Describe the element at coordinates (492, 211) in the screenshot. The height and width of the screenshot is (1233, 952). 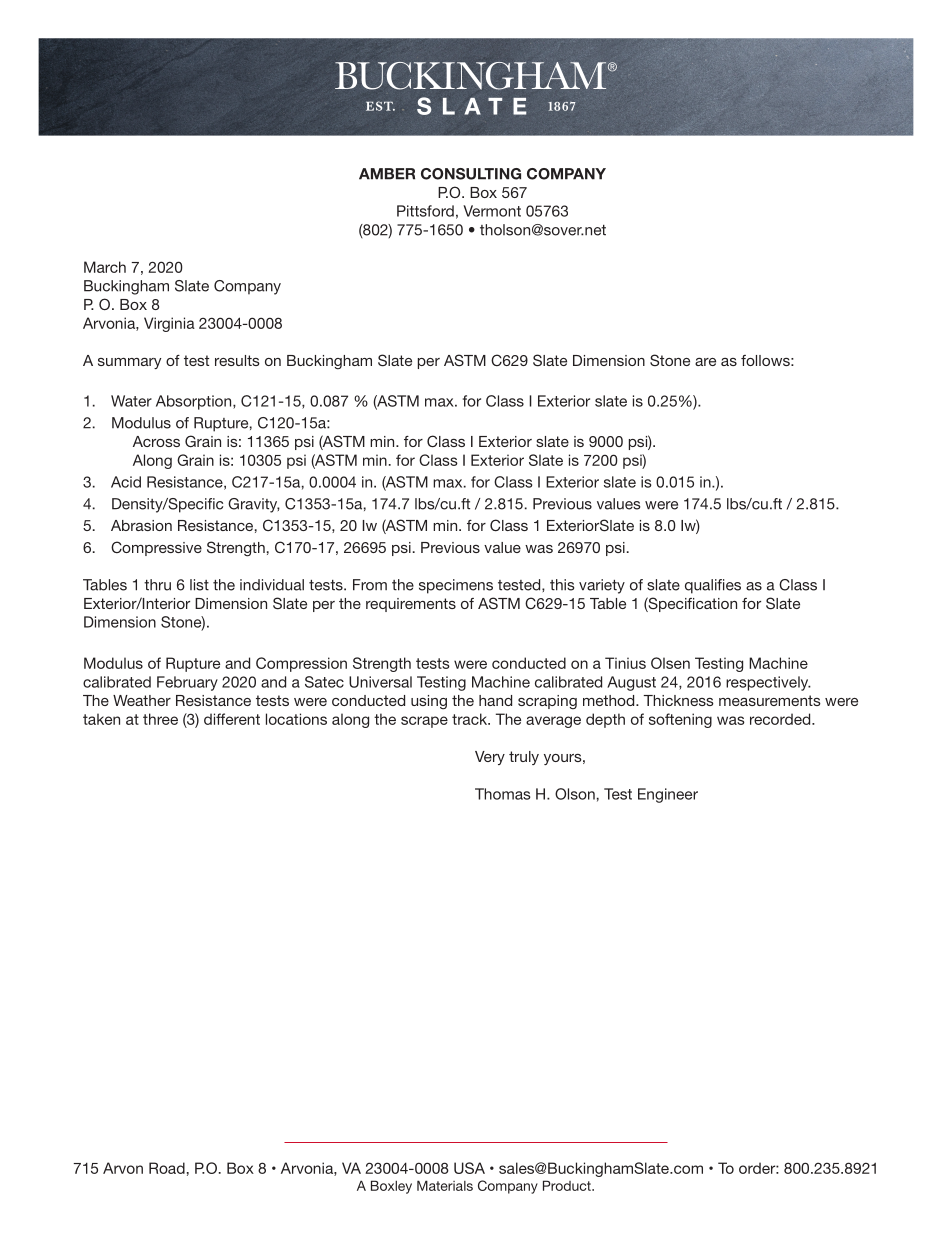
I see `Vermont` at that location.
